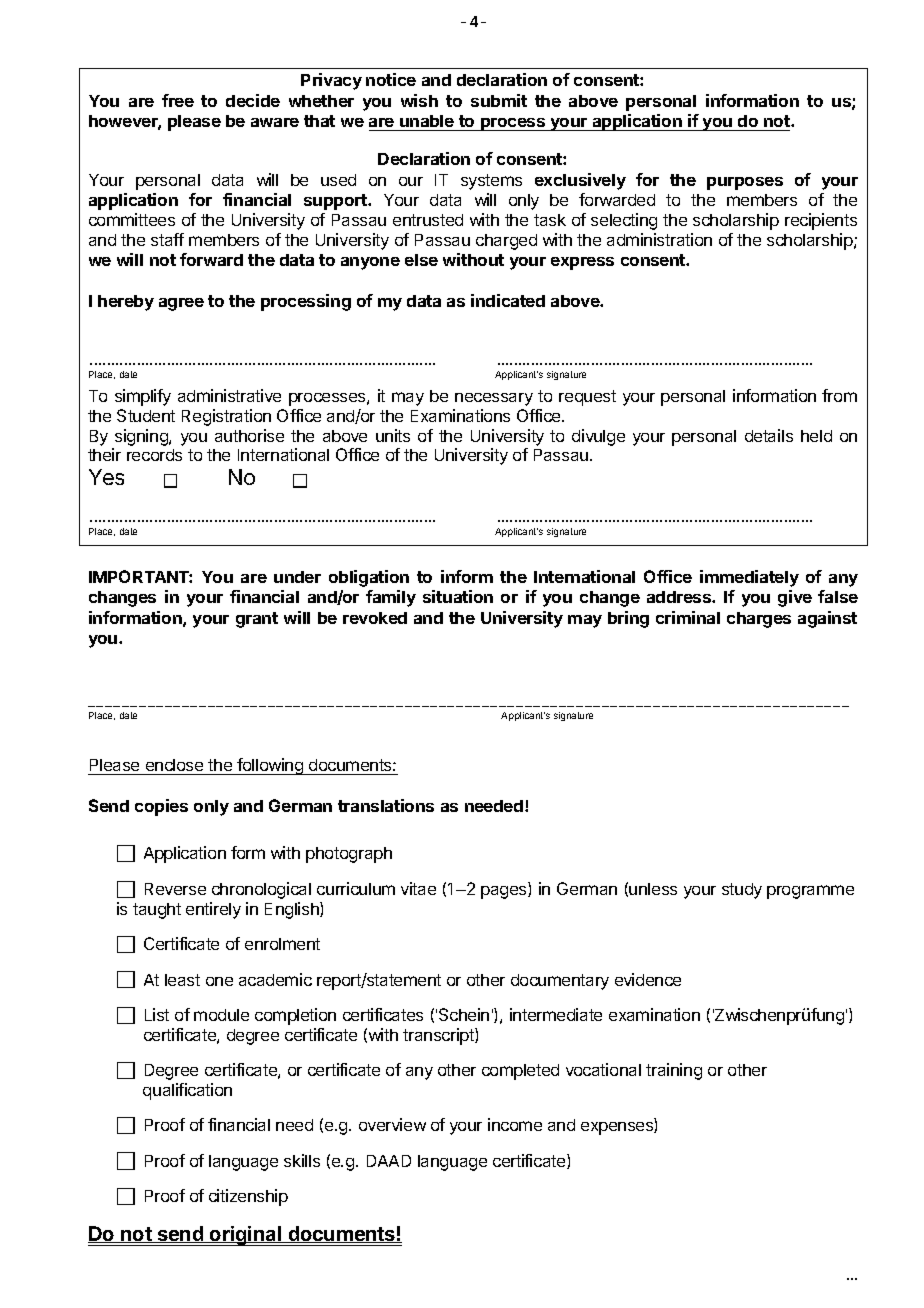 This document has width=924, height=1308. Describe the element at coordinates (458, 596) in the document. I see `situation` at that location.
